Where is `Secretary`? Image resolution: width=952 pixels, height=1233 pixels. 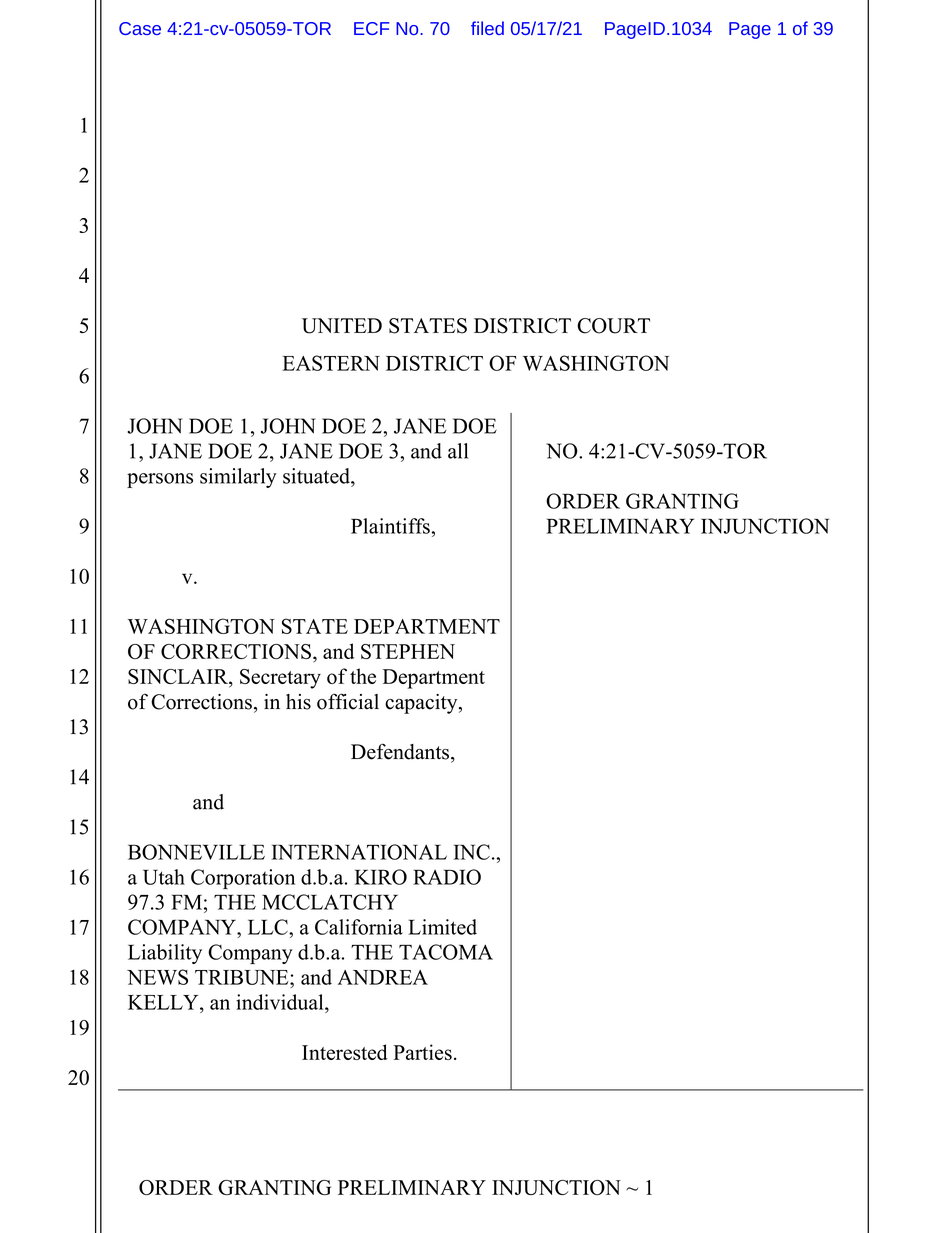
Secretary is located at coordinates (280, 679).
